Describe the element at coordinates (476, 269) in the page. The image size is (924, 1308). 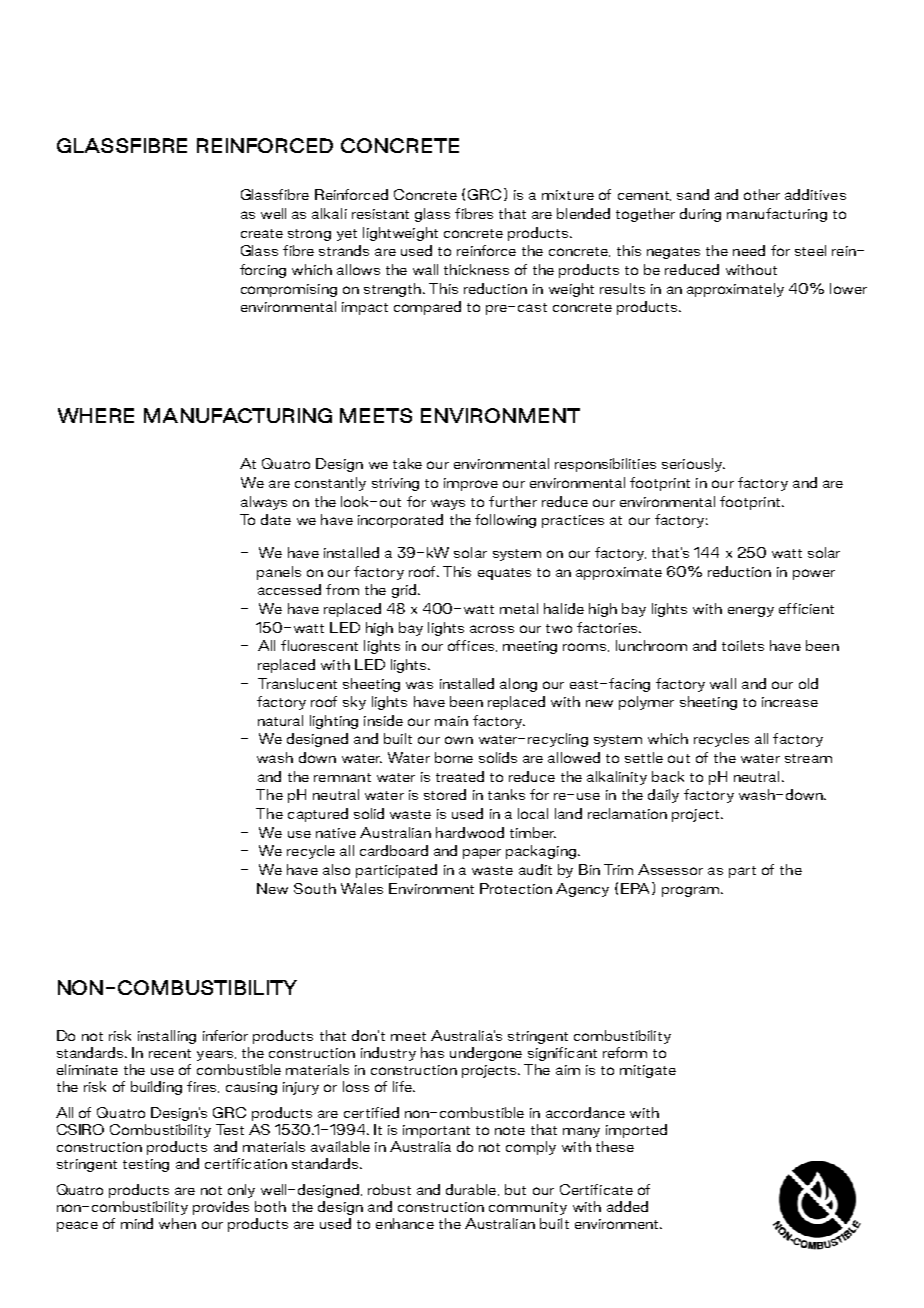
I see `thickness` at that location.
